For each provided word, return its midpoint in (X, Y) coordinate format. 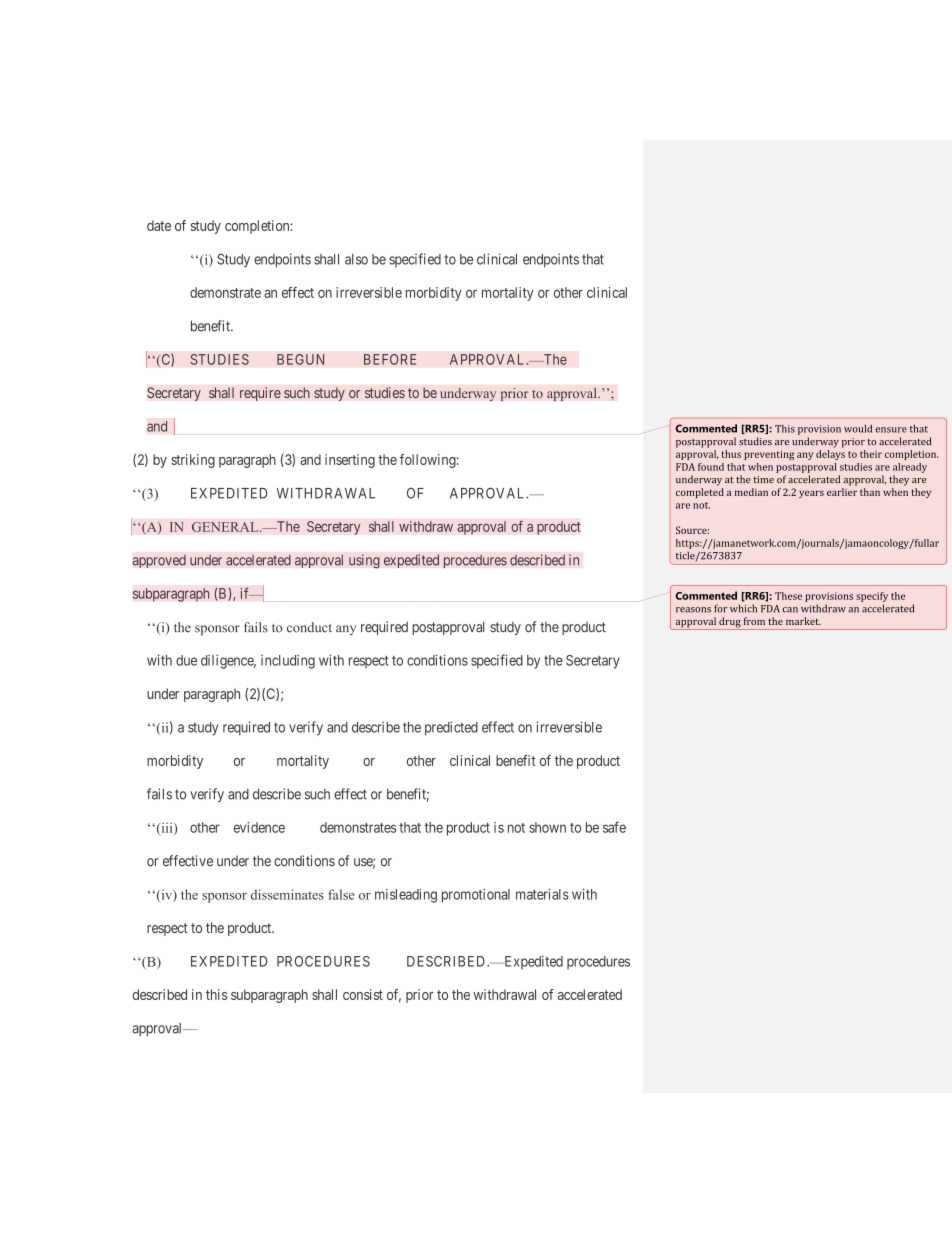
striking (193, 461)
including (288, 662)
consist (363, 994)
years (811, 494)
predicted (451, 728)
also (356, 259)
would (858, 429)
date (159, 225)
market (803, 621)
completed (700, 493)
